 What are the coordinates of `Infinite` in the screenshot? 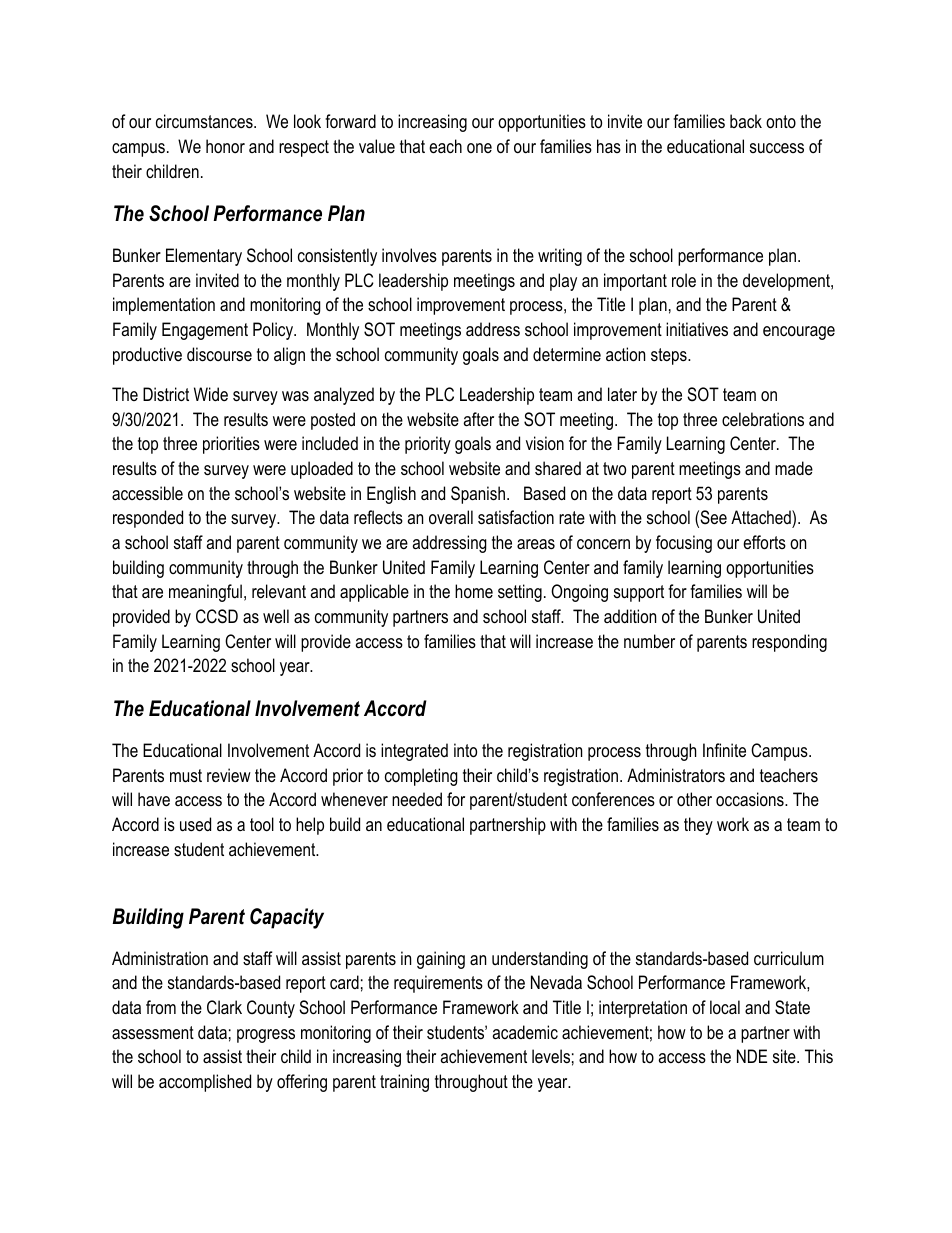 It's located at (724, 750).
